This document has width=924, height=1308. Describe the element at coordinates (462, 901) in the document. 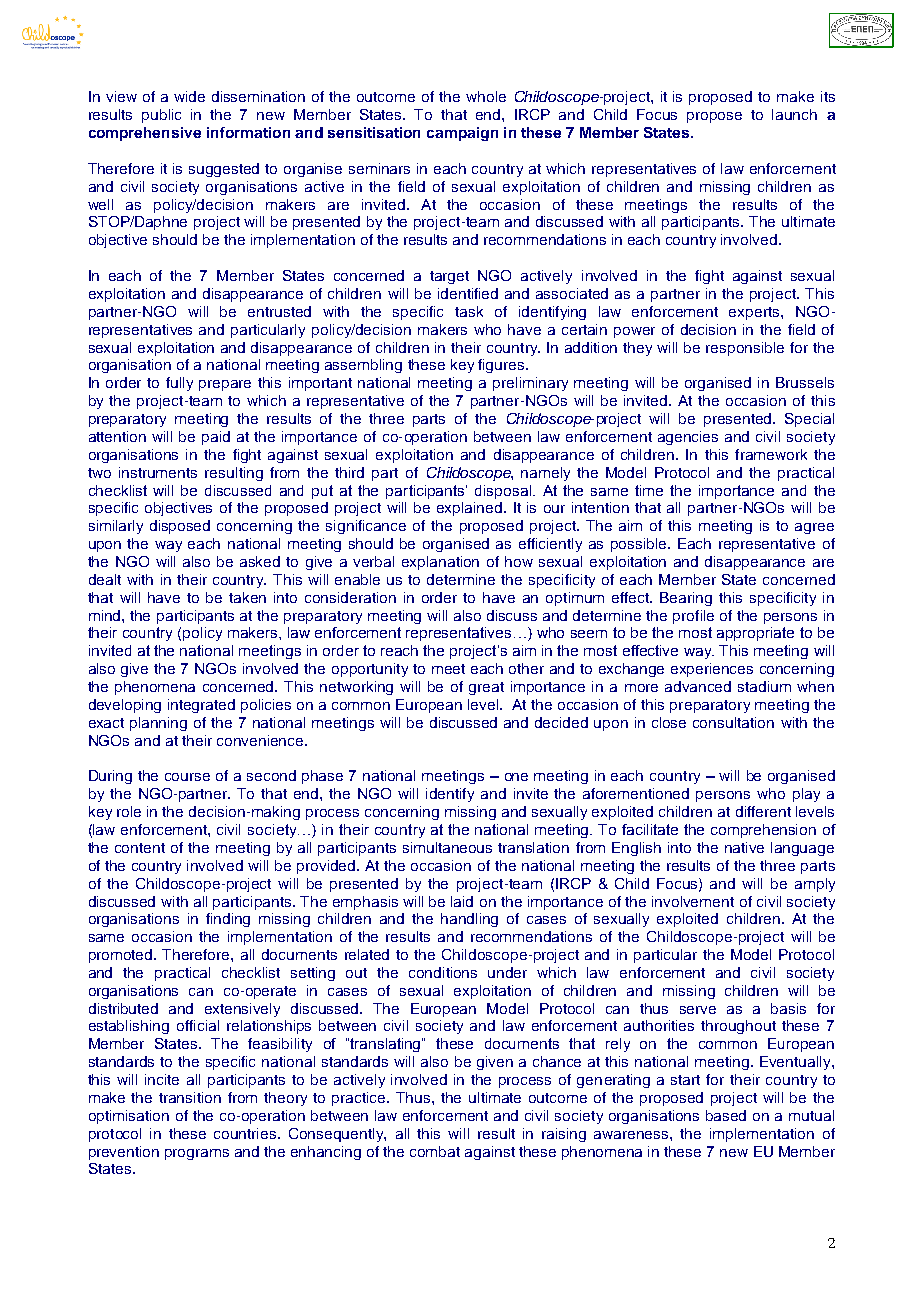

I see `laid` at that location.
